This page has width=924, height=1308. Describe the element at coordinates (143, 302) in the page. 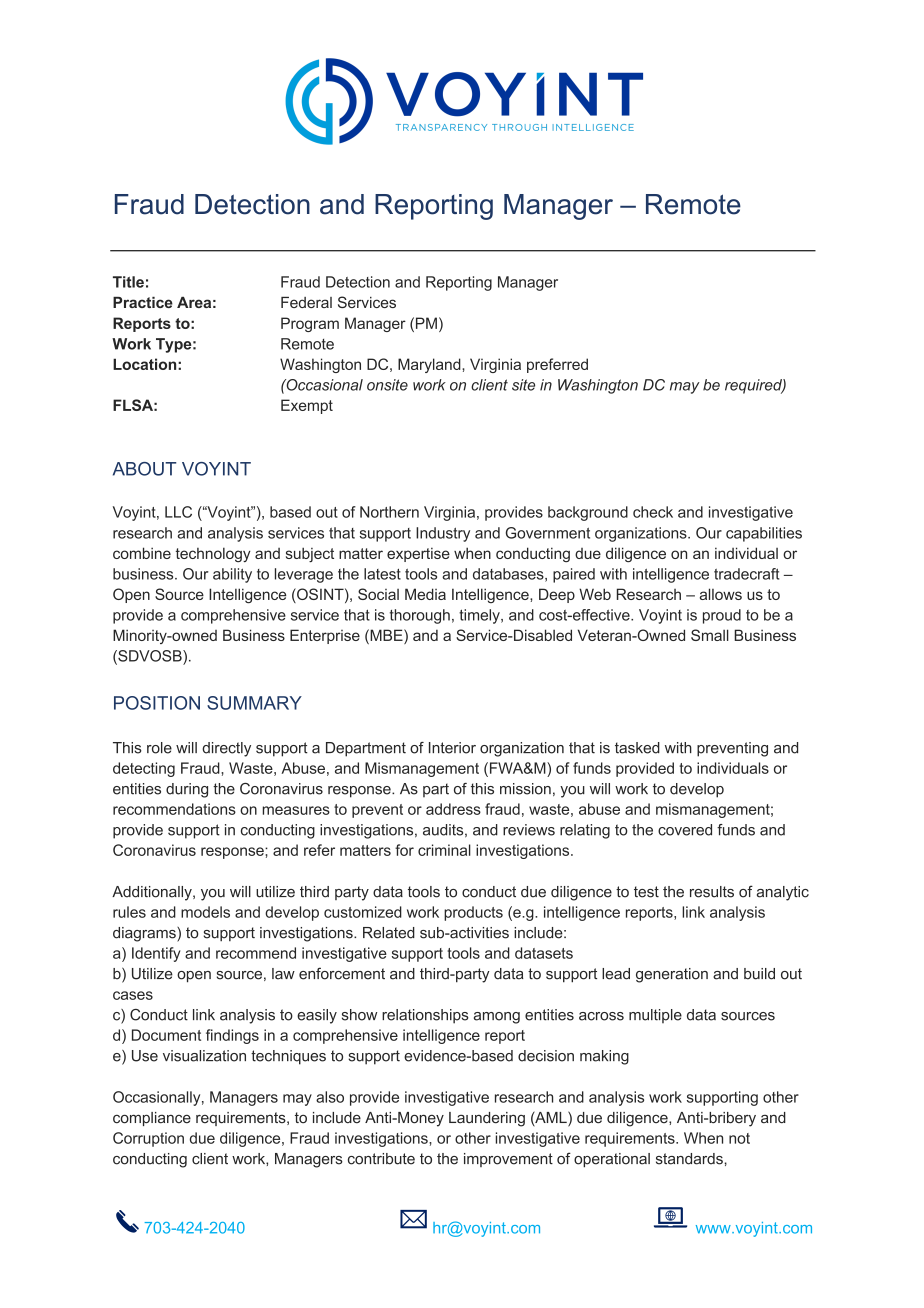

I see `Practice` at that location.
